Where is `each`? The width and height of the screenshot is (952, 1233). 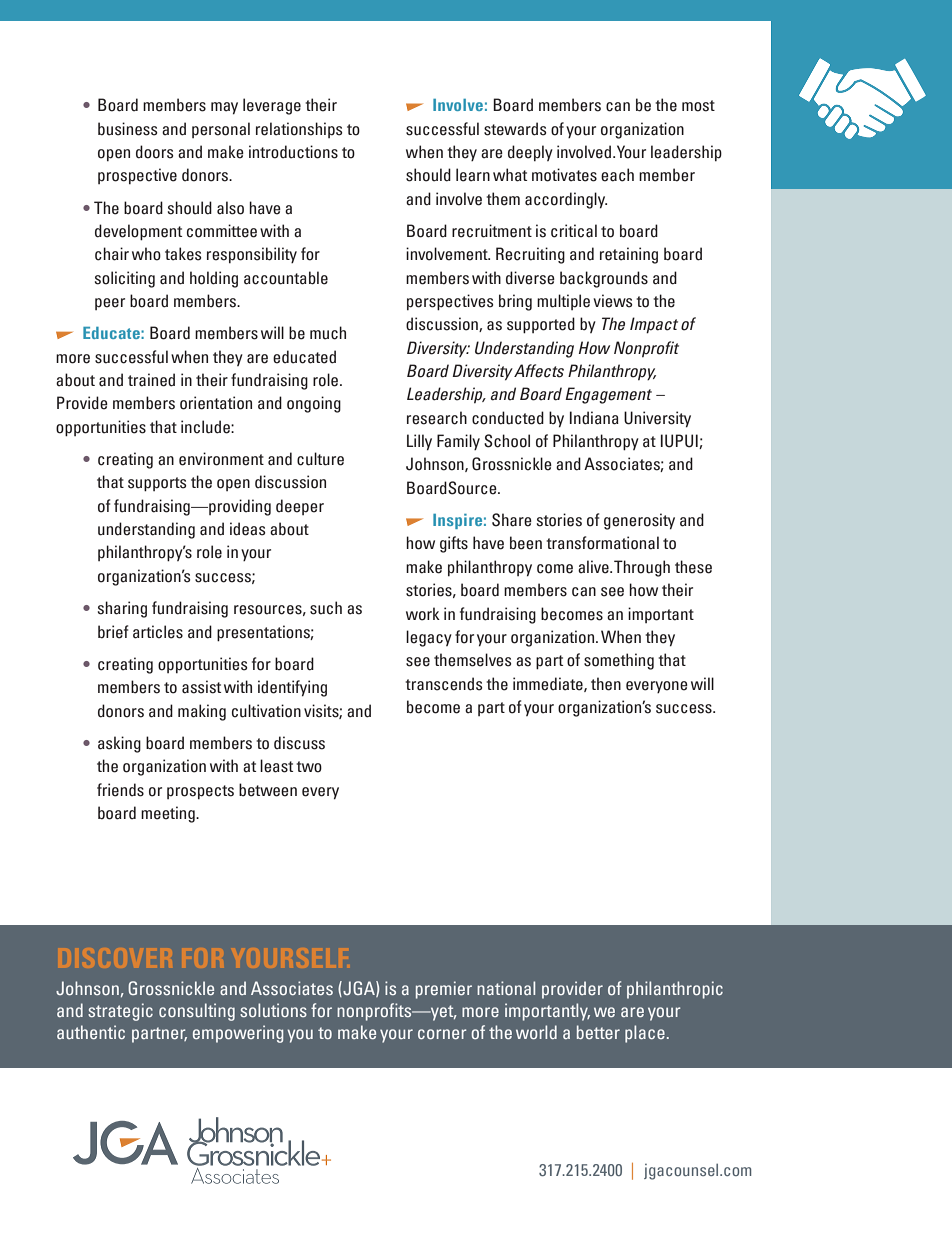 each is located at coordinates (617, 175).
